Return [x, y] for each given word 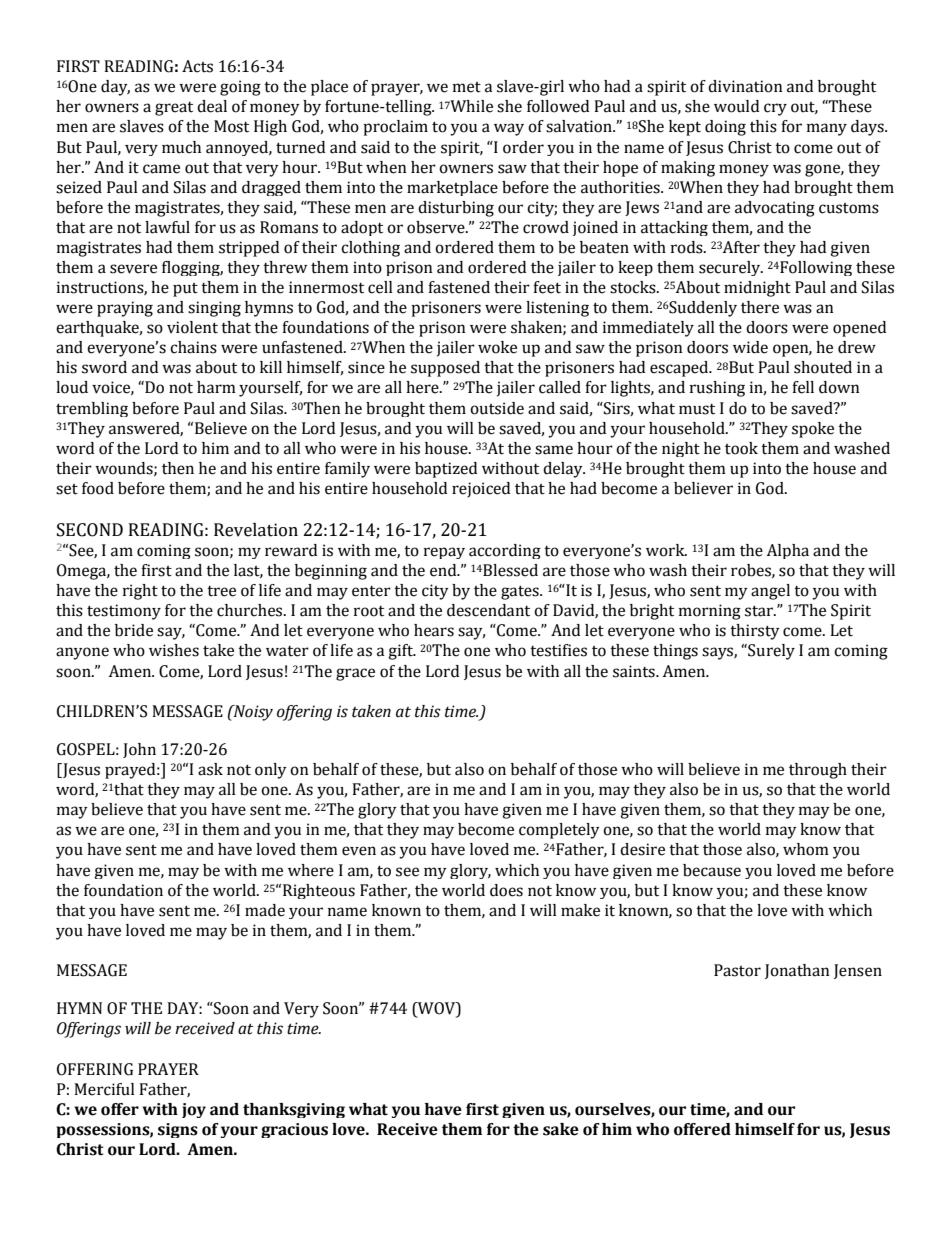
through [818, 771]
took [741, 448]
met [467, 87]
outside [497, 408]
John [139, 750]
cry [775, 109]
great [174, 109]
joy [194, 1110]
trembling [92, 409]
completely [559, 831]
